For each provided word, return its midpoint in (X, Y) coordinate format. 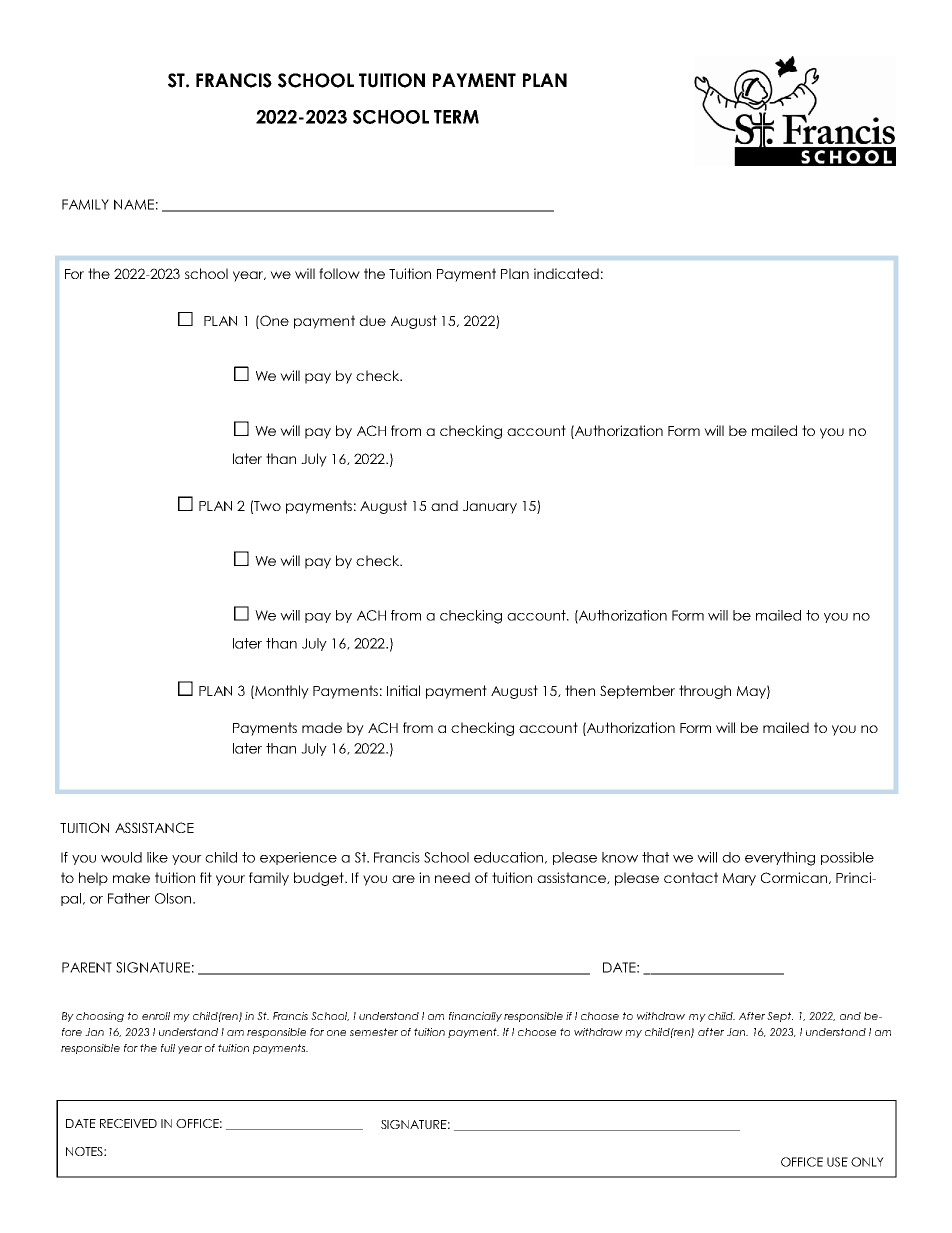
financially (475, 1017)
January (490, 507)
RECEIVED (128, 1123)
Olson (174, 898)
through (705, 692)
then (580, 690)
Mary (739, 879)
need (452, 877)
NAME (134, 204)
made (322, 727)
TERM (456, 117)
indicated (566, 273)
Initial (403, 690)
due (372, 320)
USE (837, 1162)
